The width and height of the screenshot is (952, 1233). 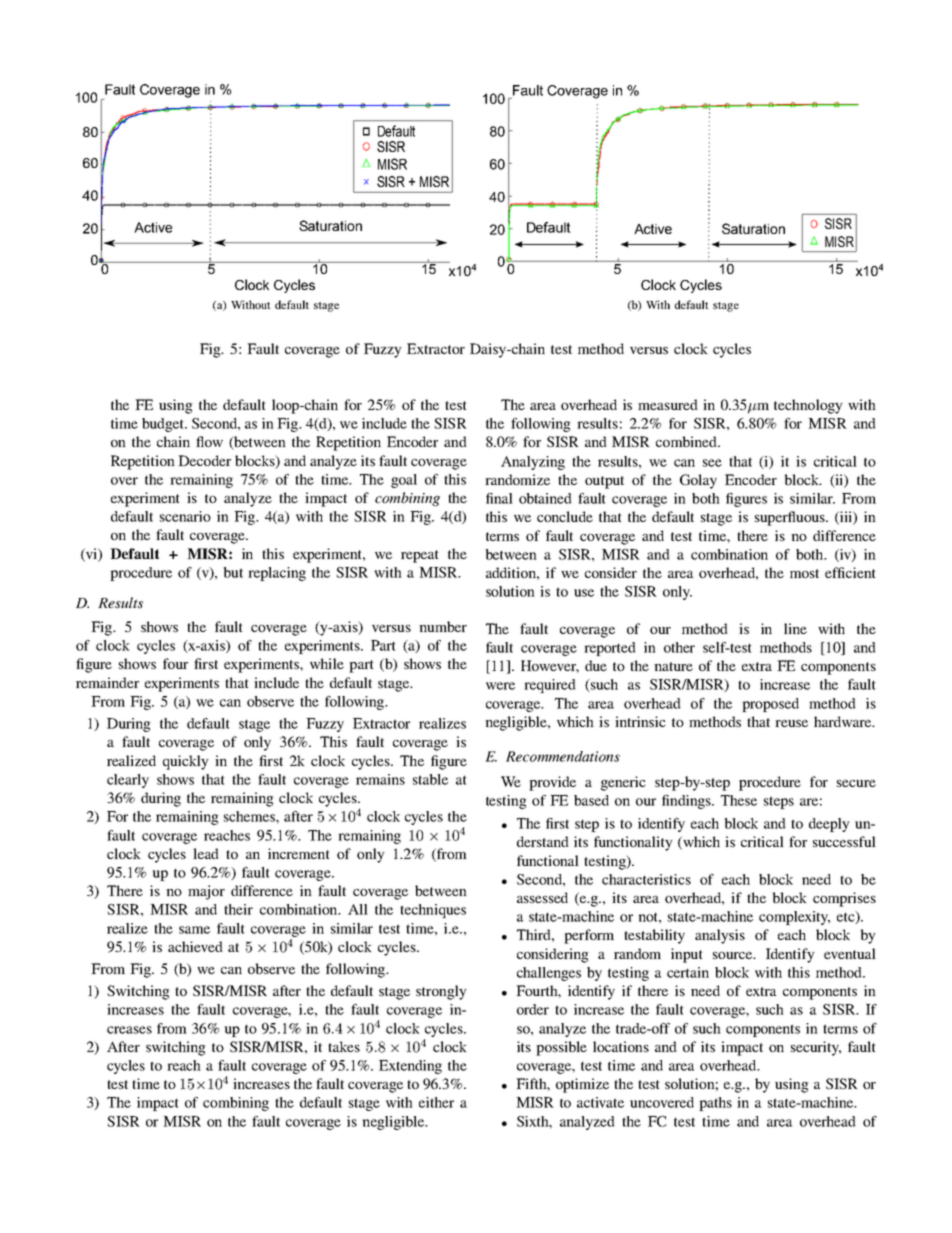 What do you see at coordinates (533, 463) in the screenshot?
I see `Analyzing` at bounding box center [533, 463].
